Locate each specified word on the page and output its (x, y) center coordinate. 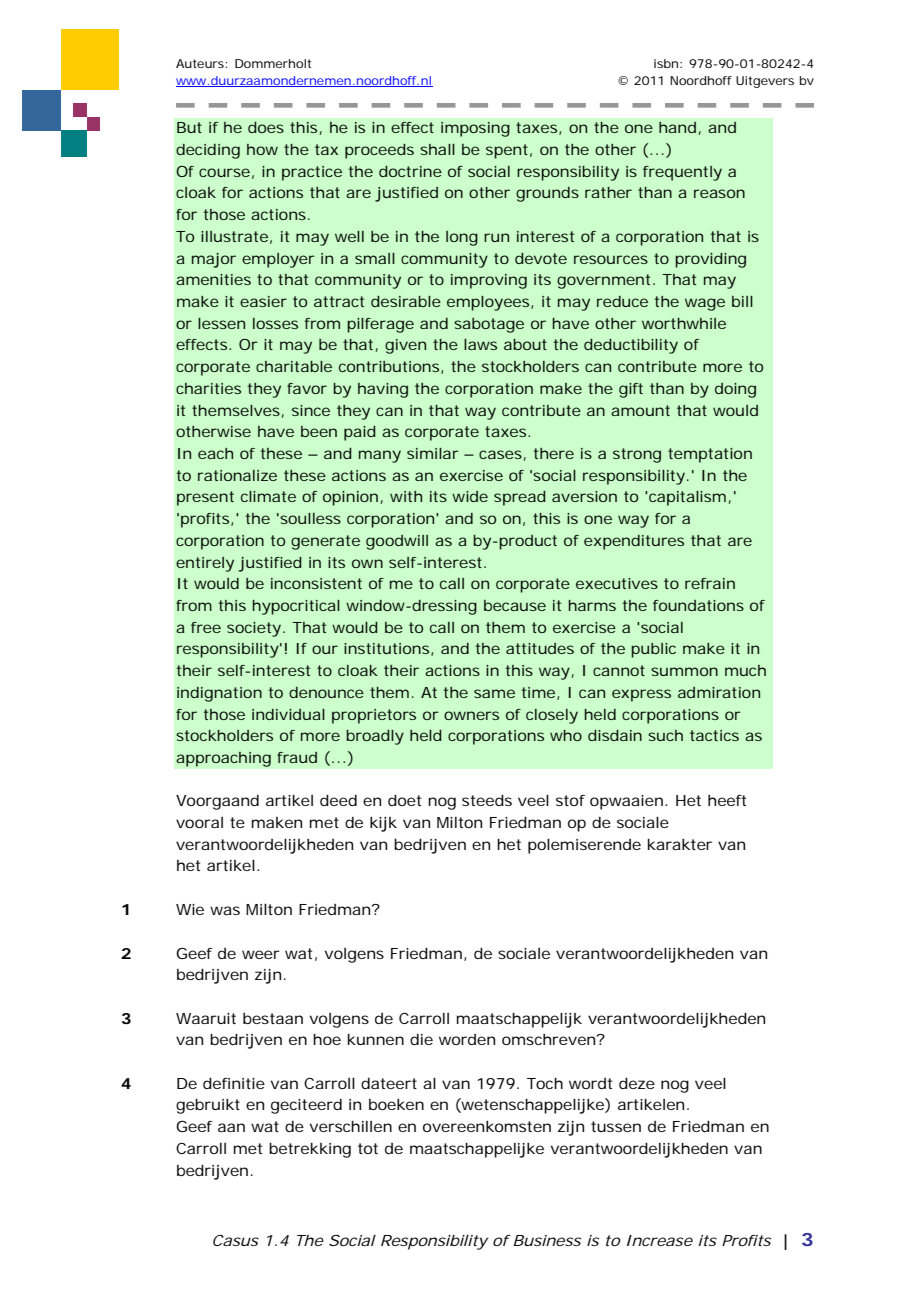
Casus (236, 1240)
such (665, 735)
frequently (682, 173)
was (225, 910)
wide (470, 496)
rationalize (237, 475)
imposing (475, 129)
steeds (487, 800)
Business (547, 1240)
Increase (660, 1240)
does (266, 127)
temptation (710, 455)
